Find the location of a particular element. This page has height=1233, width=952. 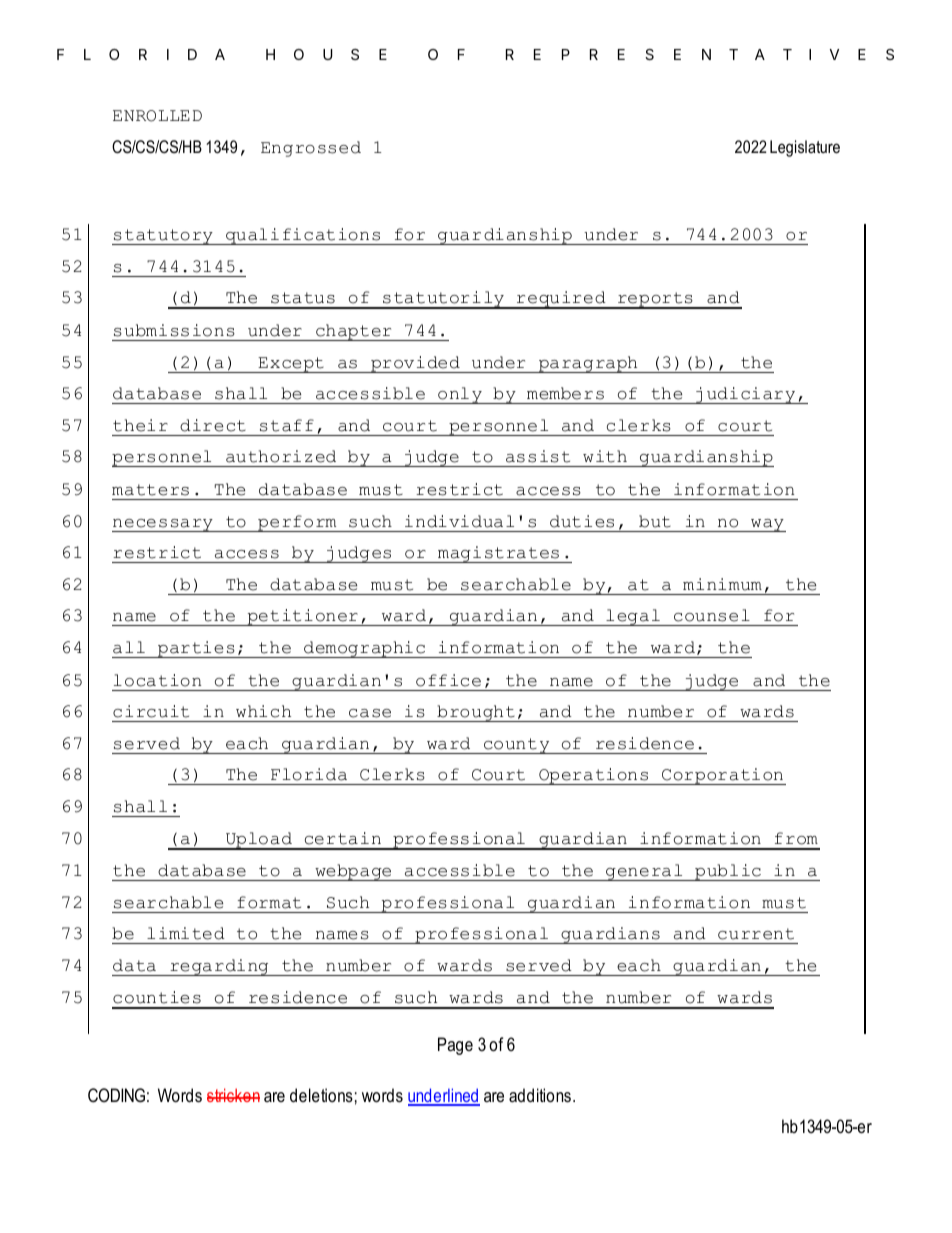

magistrates is located at coordinates (499, 554).
